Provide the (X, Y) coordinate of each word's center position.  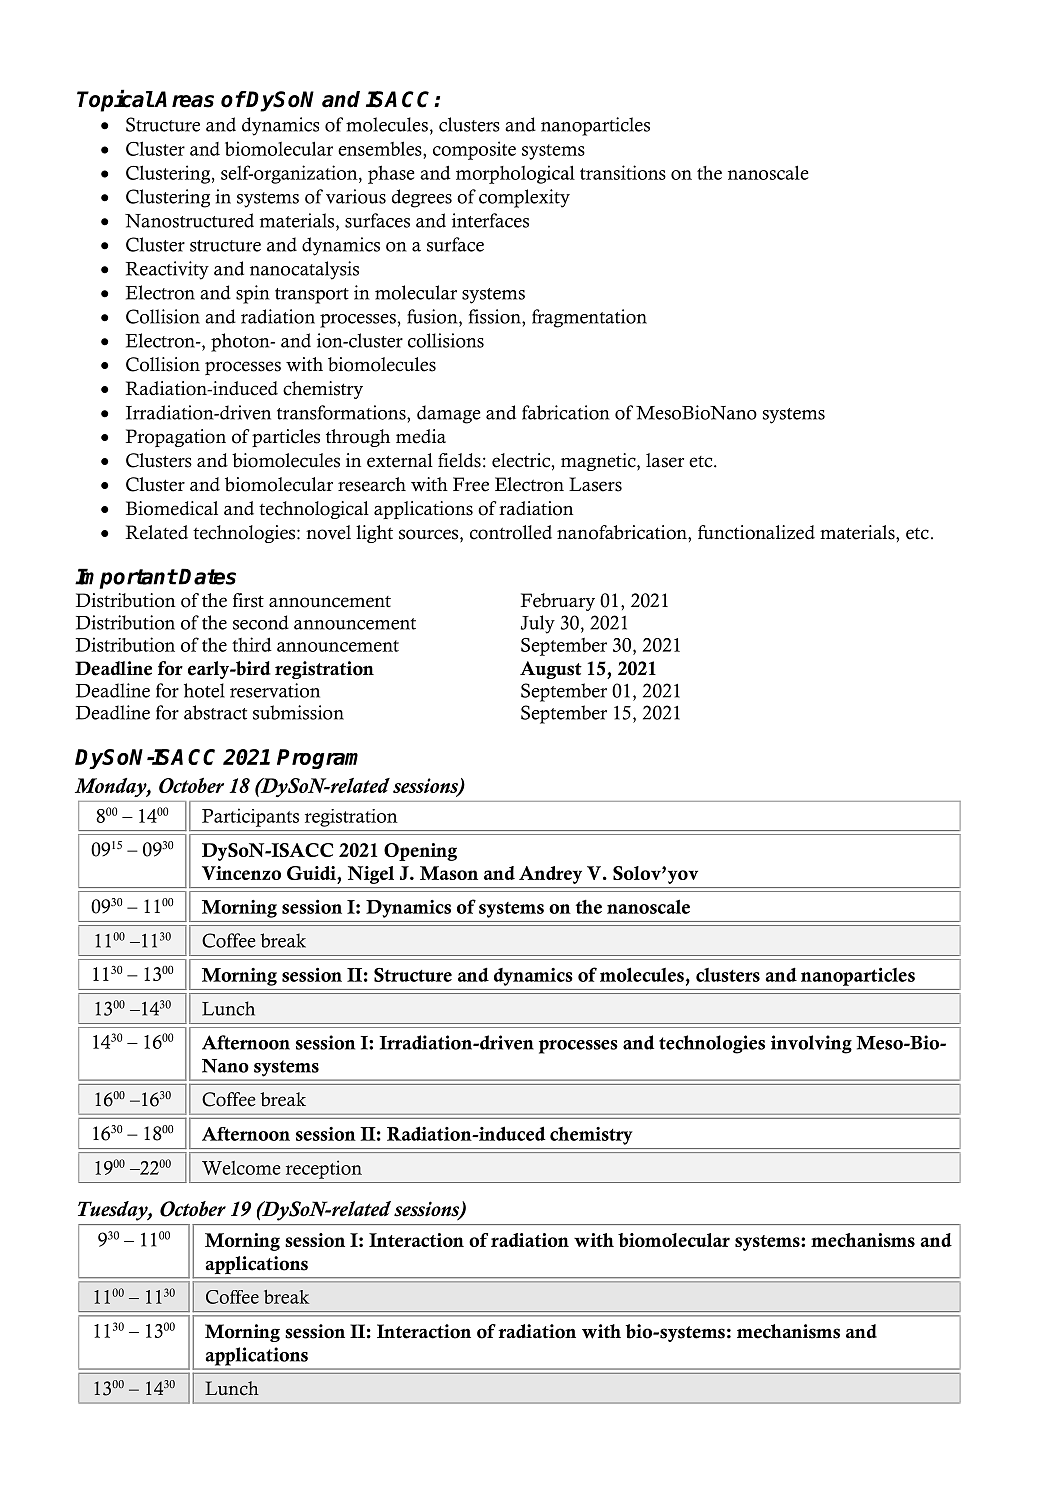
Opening (420, 852)
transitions (623, 172)
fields (459, 460)
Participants (250, 817)
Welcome (241, 1168)
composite (474, 150)
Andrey (550, 875)
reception (324, 1169)
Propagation (176, 438)
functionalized (756, 532)
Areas (183, 99)
